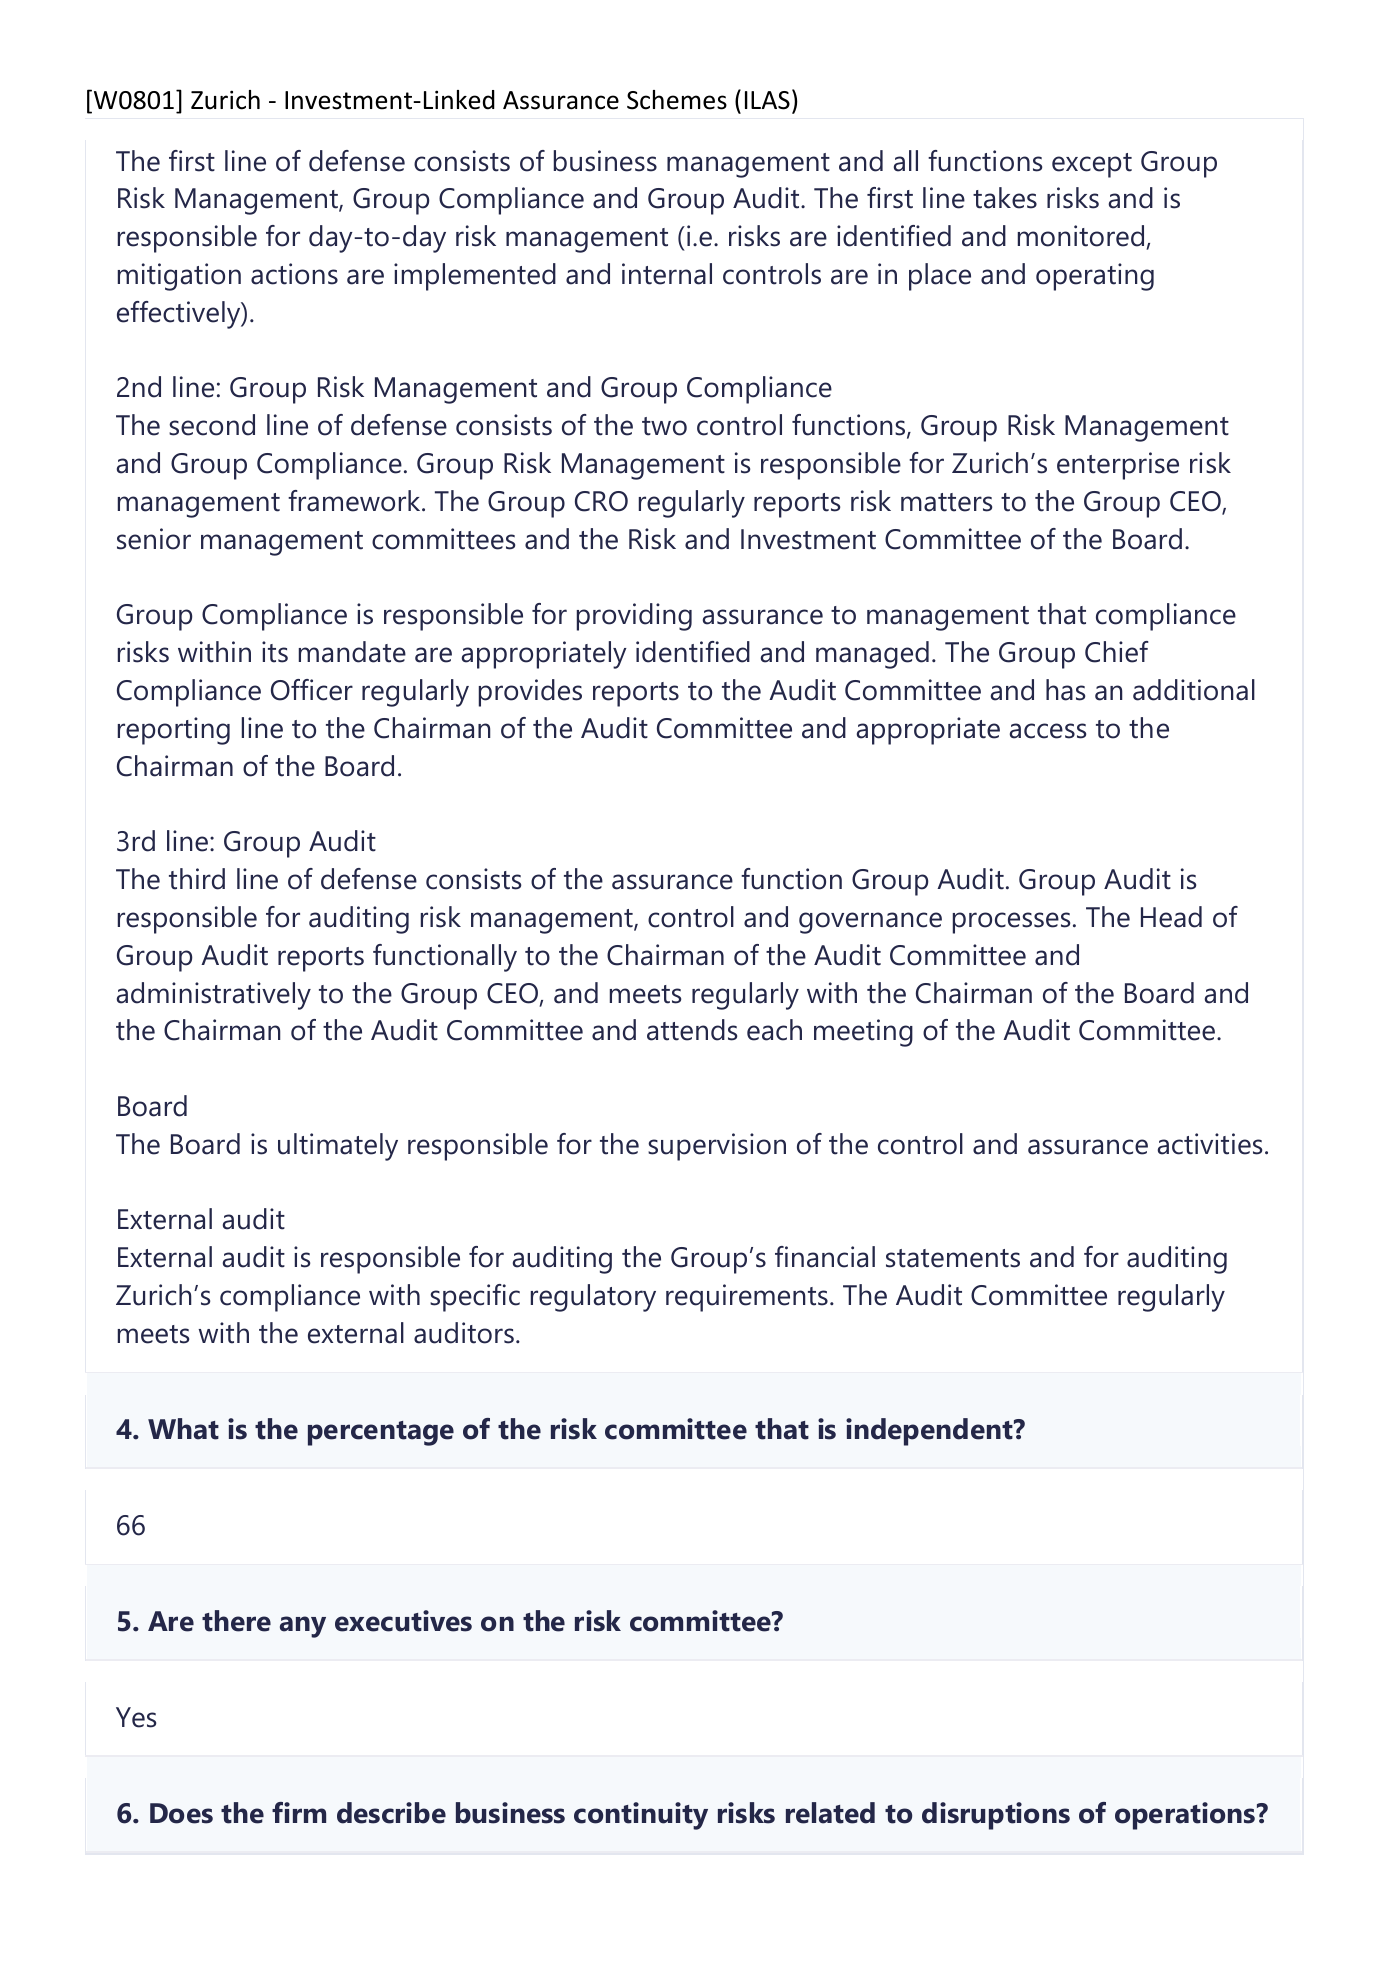 Image resolution: width=1398 pixels, height=1977 pixels. I want to click on except, so click(1092, 165).
